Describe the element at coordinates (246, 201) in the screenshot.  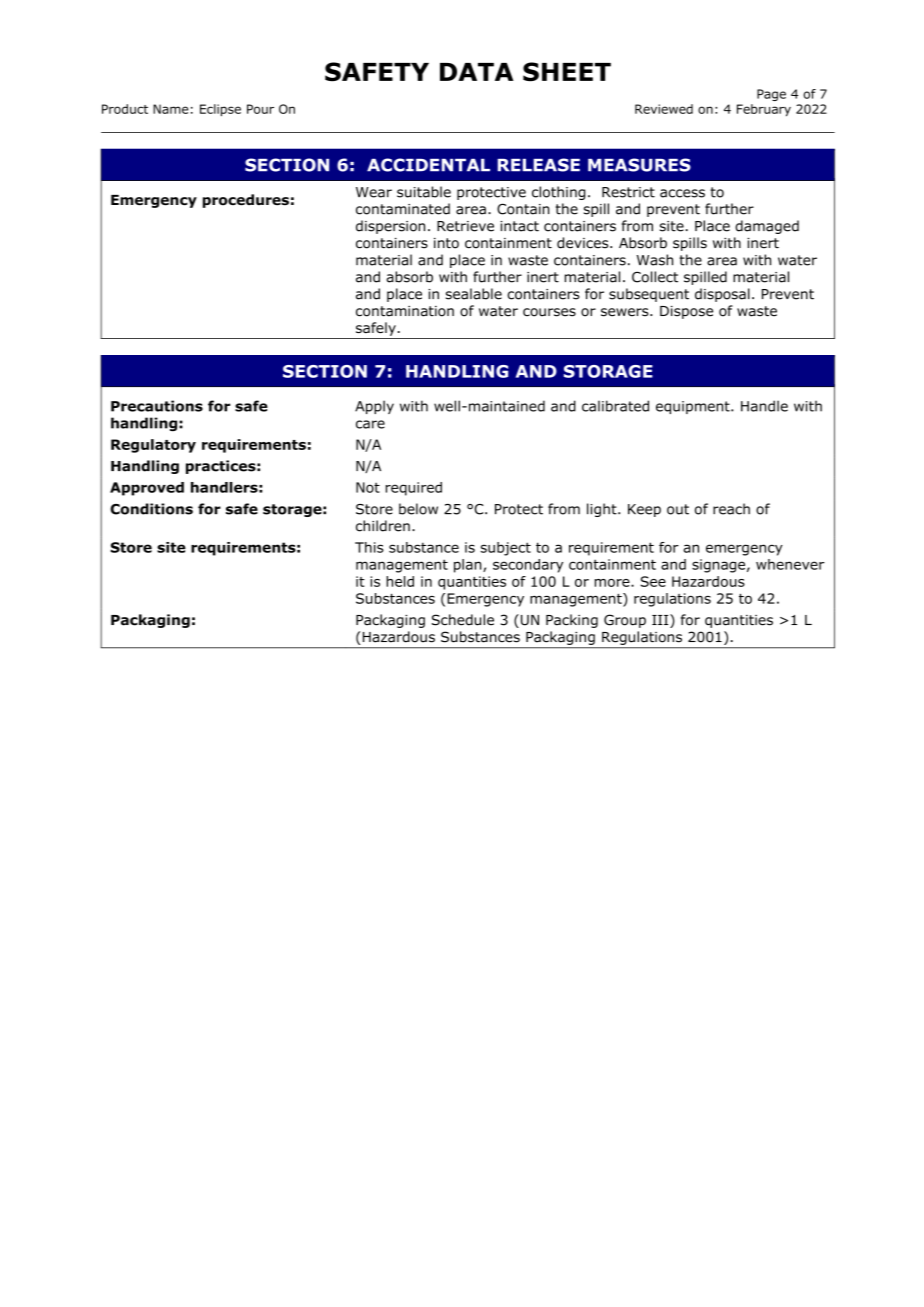
I see `procedures` at that location.
